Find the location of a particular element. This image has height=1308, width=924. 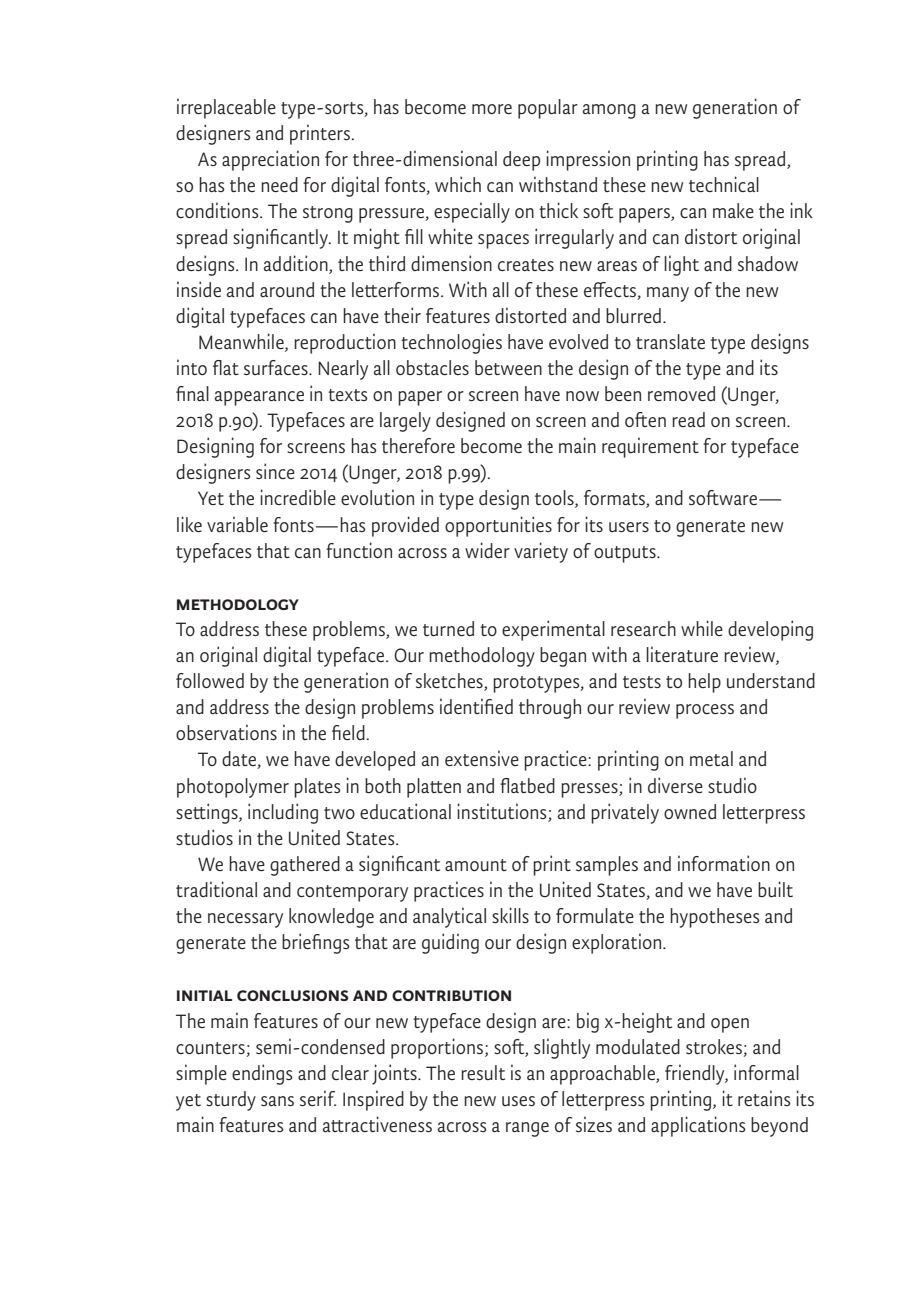

amount is located at coordinates (476, 865).
